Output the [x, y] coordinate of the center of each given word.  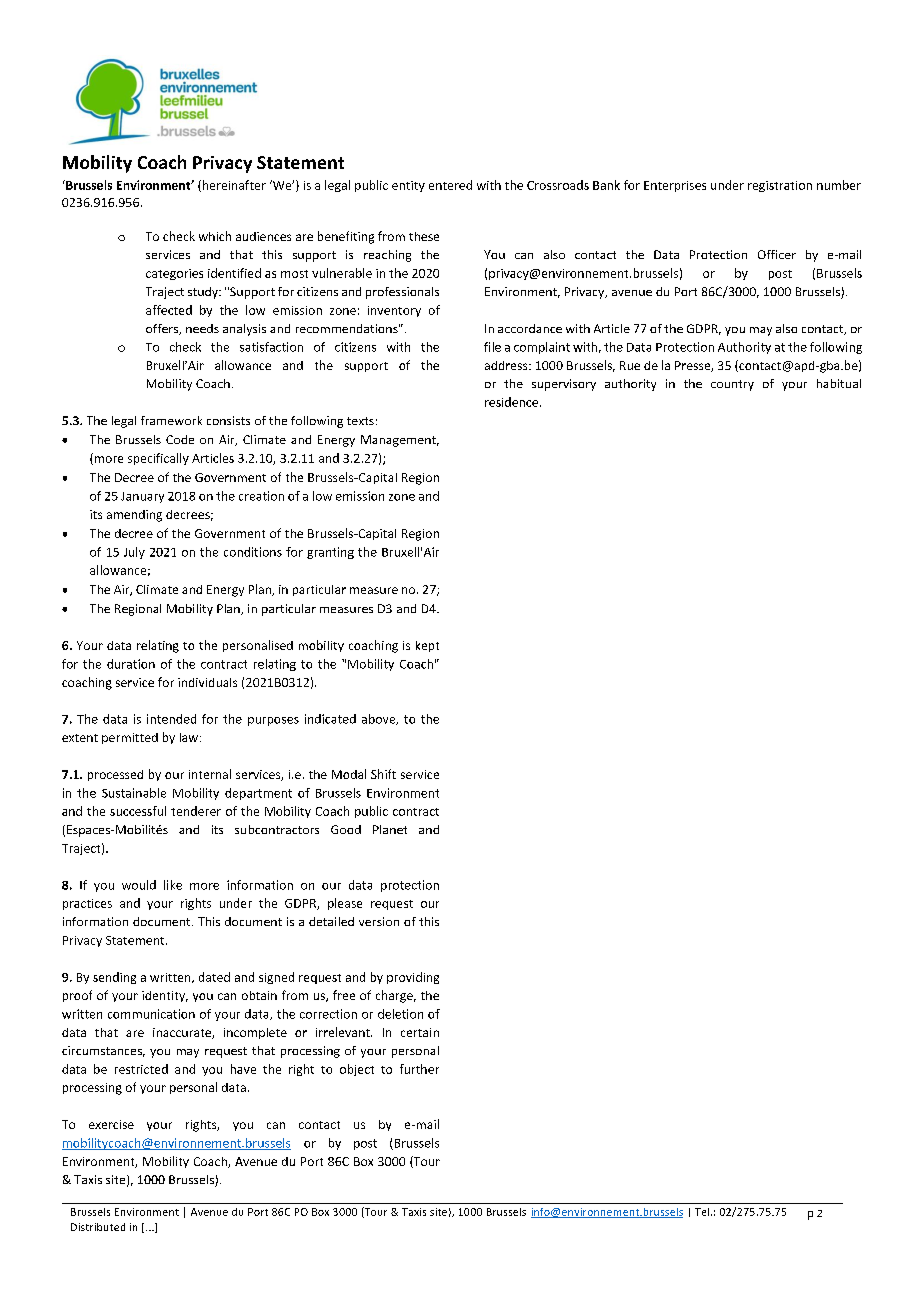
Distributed [98, 1227]
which [215, 236]
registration [780, 186]
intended [171, 719]
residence [513, 402]
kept [427, 646]
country [732, 385]
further [419, 1069]
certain [420, 1032]
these [424, 236]
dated [214, 977]
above [380, 719]
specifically [158, 459]
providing [413, 978]
